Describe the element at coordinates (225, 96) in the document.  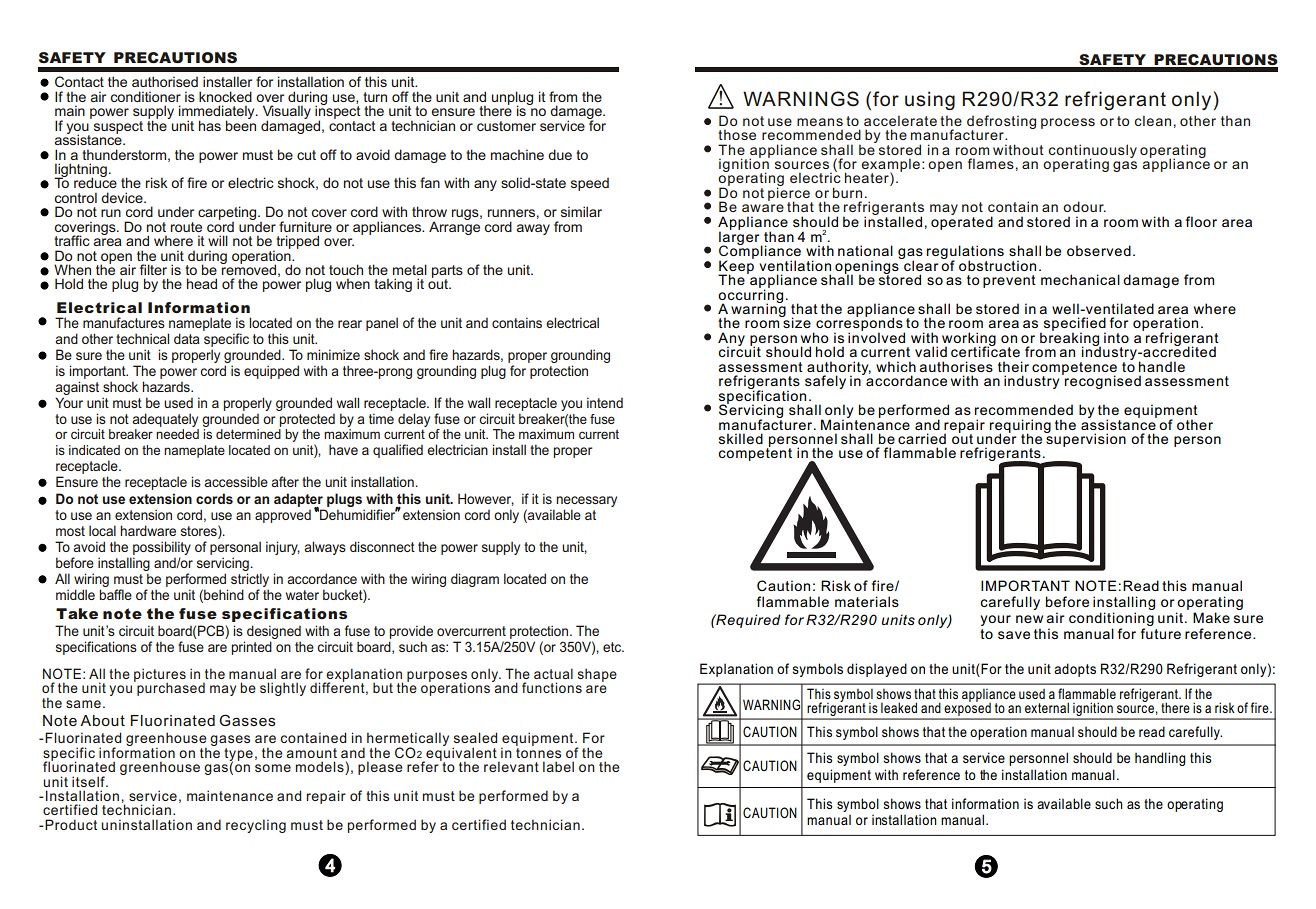
I see `knocked` at that location.
